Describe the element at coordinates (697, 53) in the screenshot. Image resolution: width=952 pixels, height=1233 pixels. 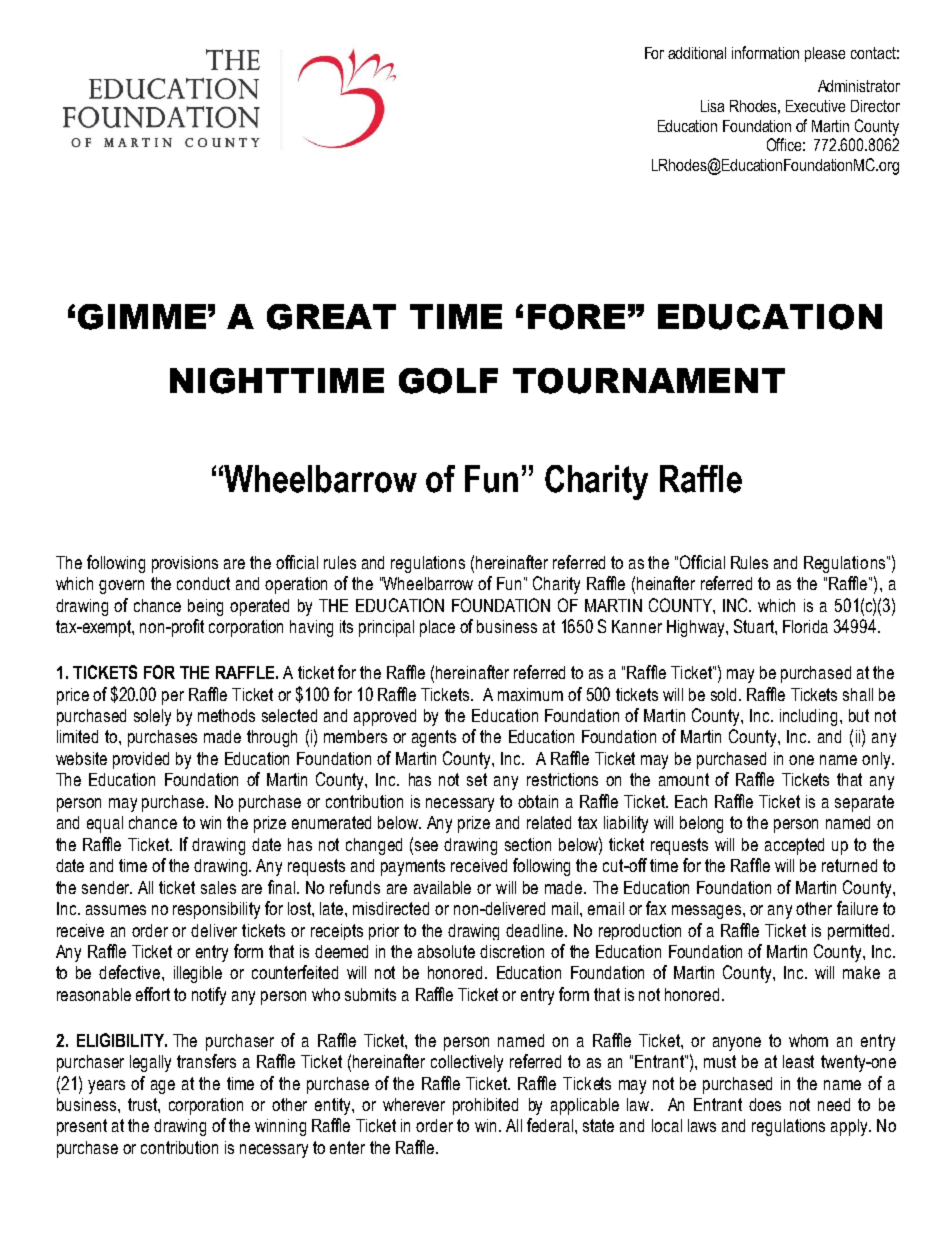
I see `additional` at that location.
